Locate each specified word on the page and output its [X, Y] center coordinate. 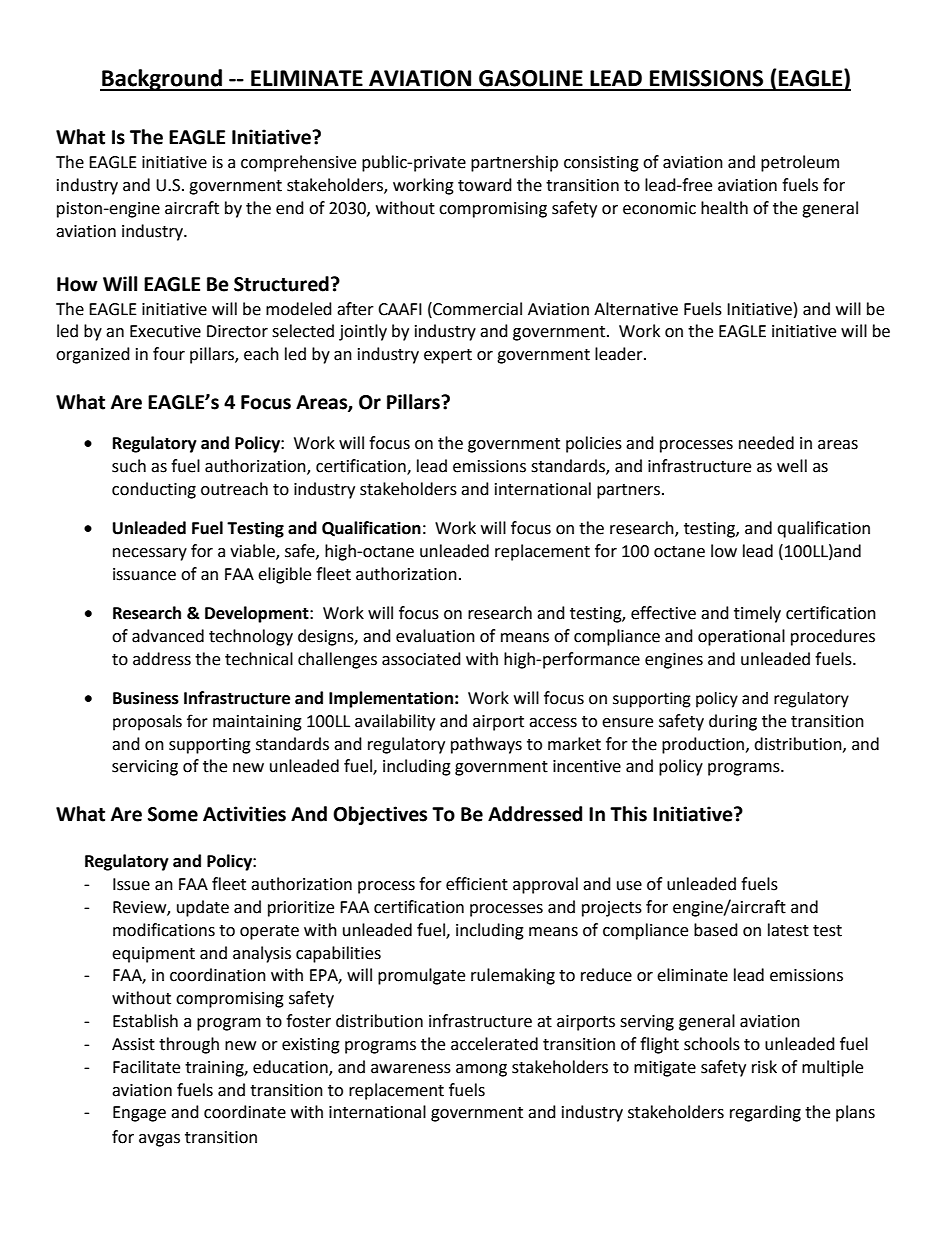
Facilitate [146, 1067]
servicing [145, 768]
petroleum [800, 163]
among [481, 1070]
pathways [486, 745]
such [129, 466]
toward [485, 185]
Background [162, 80]
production [704, 745]
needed [766, 443]
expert [448, 356]
